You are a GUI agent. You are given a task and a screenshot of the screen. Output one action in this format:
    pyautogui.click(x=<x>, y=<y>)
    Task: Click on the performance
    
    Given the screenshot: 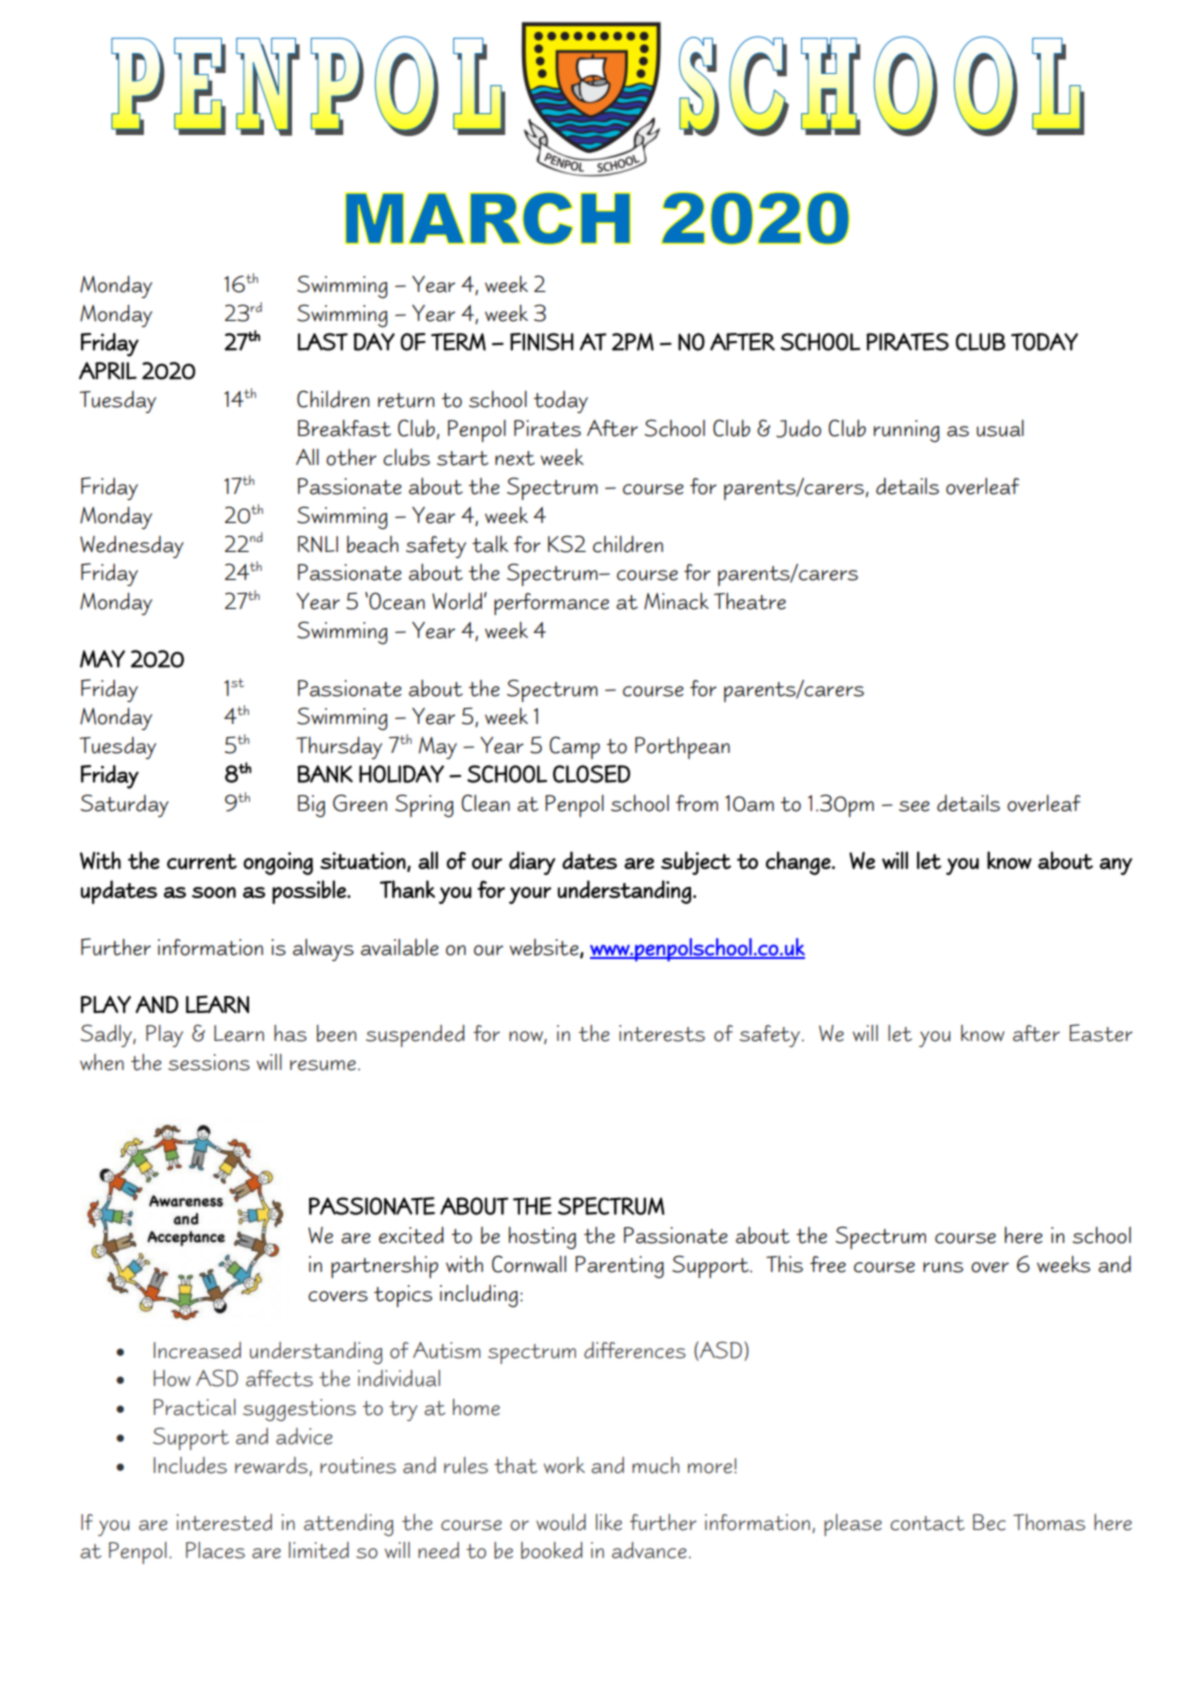 What is the action you would take?
    pyautogui.click(x=551, y=604)
